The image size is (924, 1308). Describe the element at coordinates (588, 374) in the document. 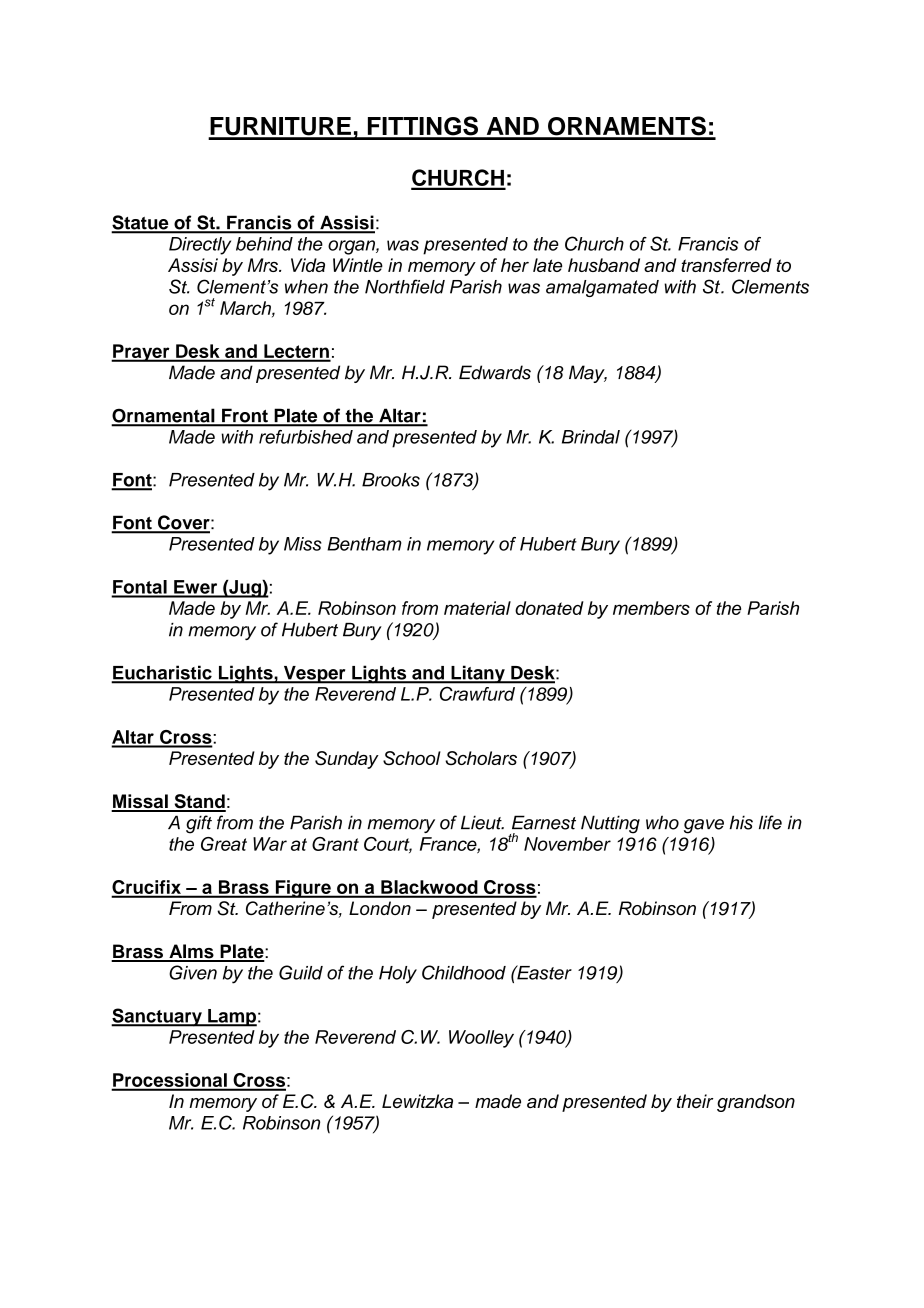

I see `May` at that location.
